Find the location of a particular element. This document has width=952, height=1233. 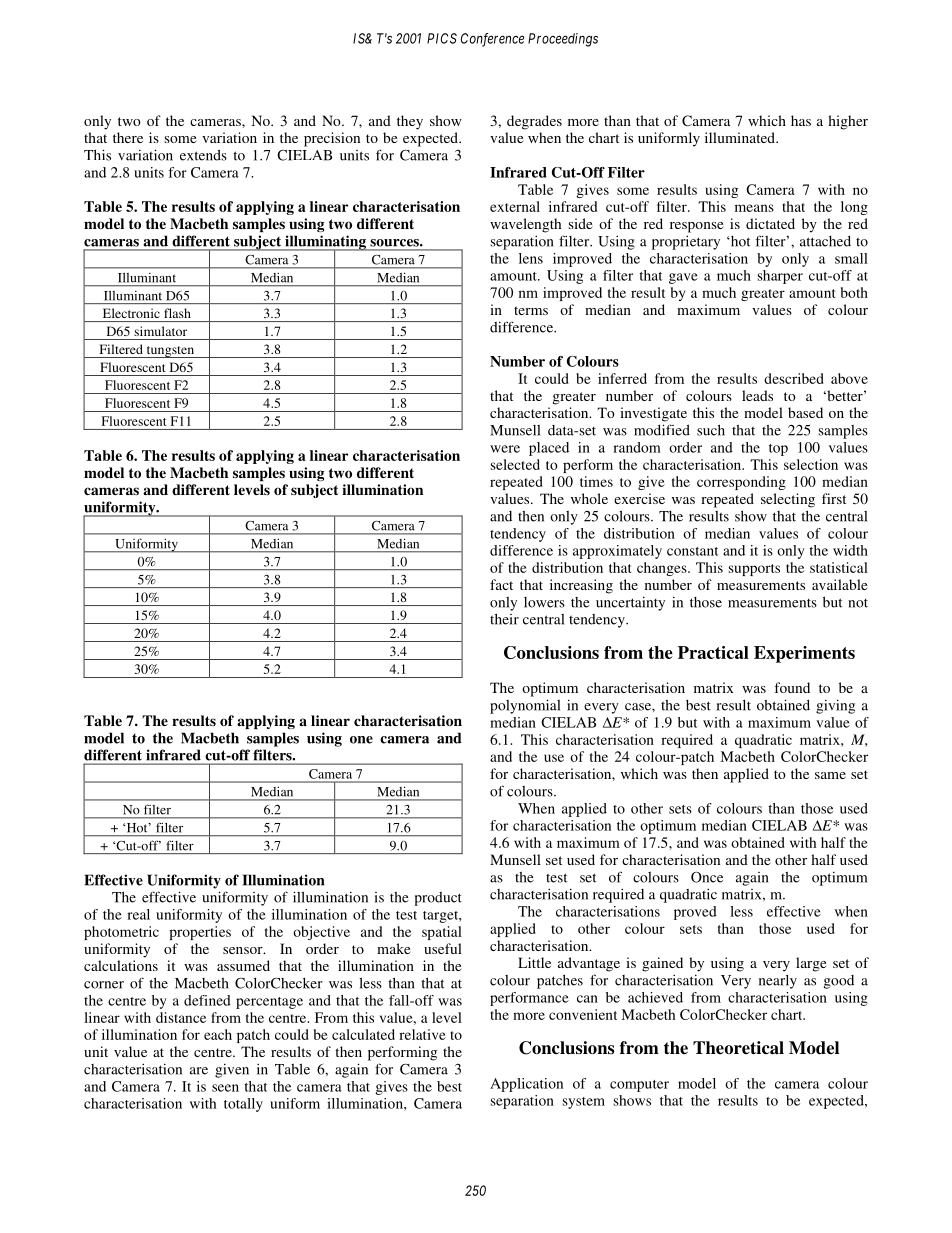

Application is located at coordinates (526, 1085).
